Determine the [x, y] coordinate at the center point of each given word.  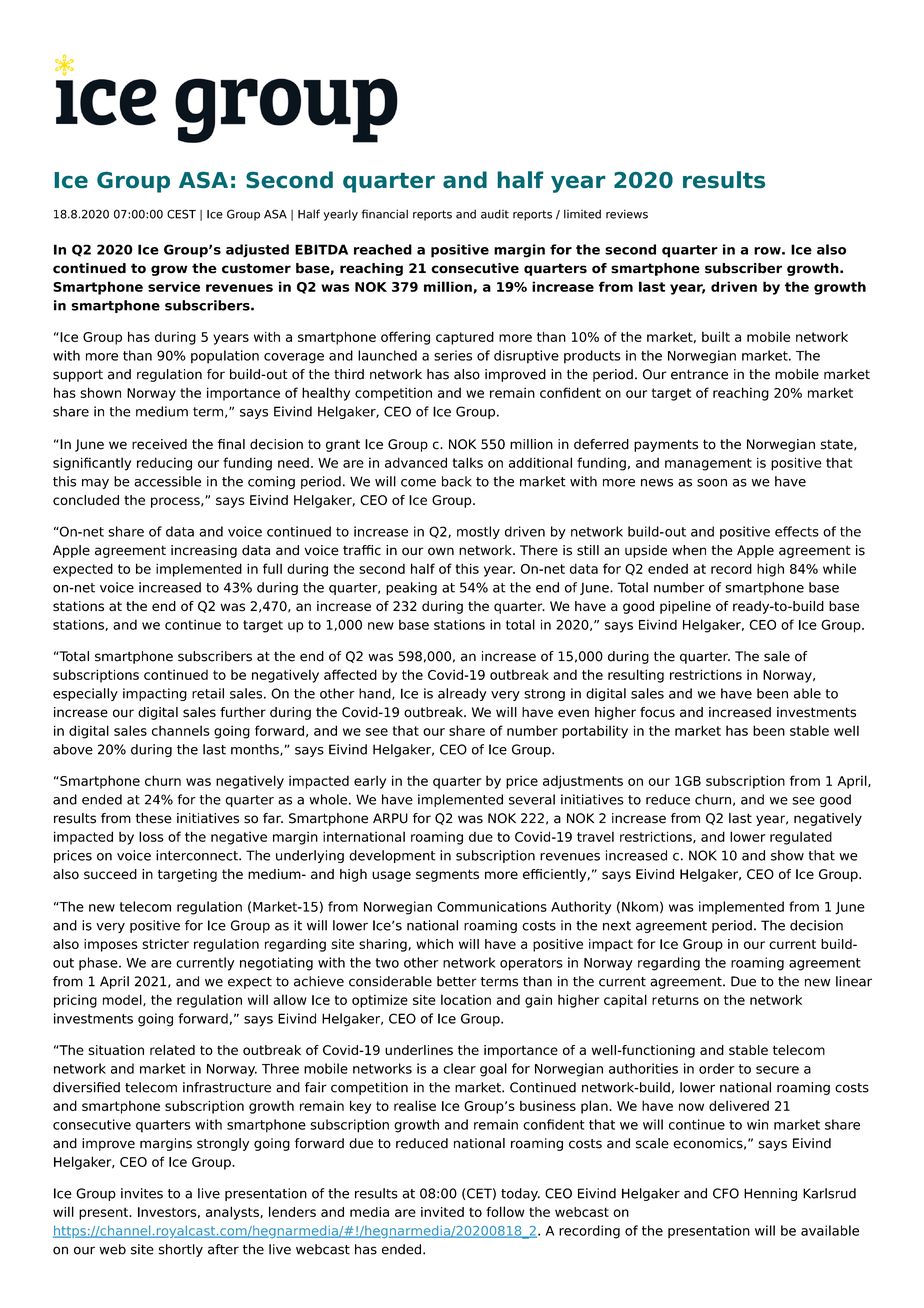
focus [657, 712]
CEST [181, 214]
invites [142, 1193]
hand [376, 694]
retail [208, 693]
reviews [627, 214]
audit [495, 214]
